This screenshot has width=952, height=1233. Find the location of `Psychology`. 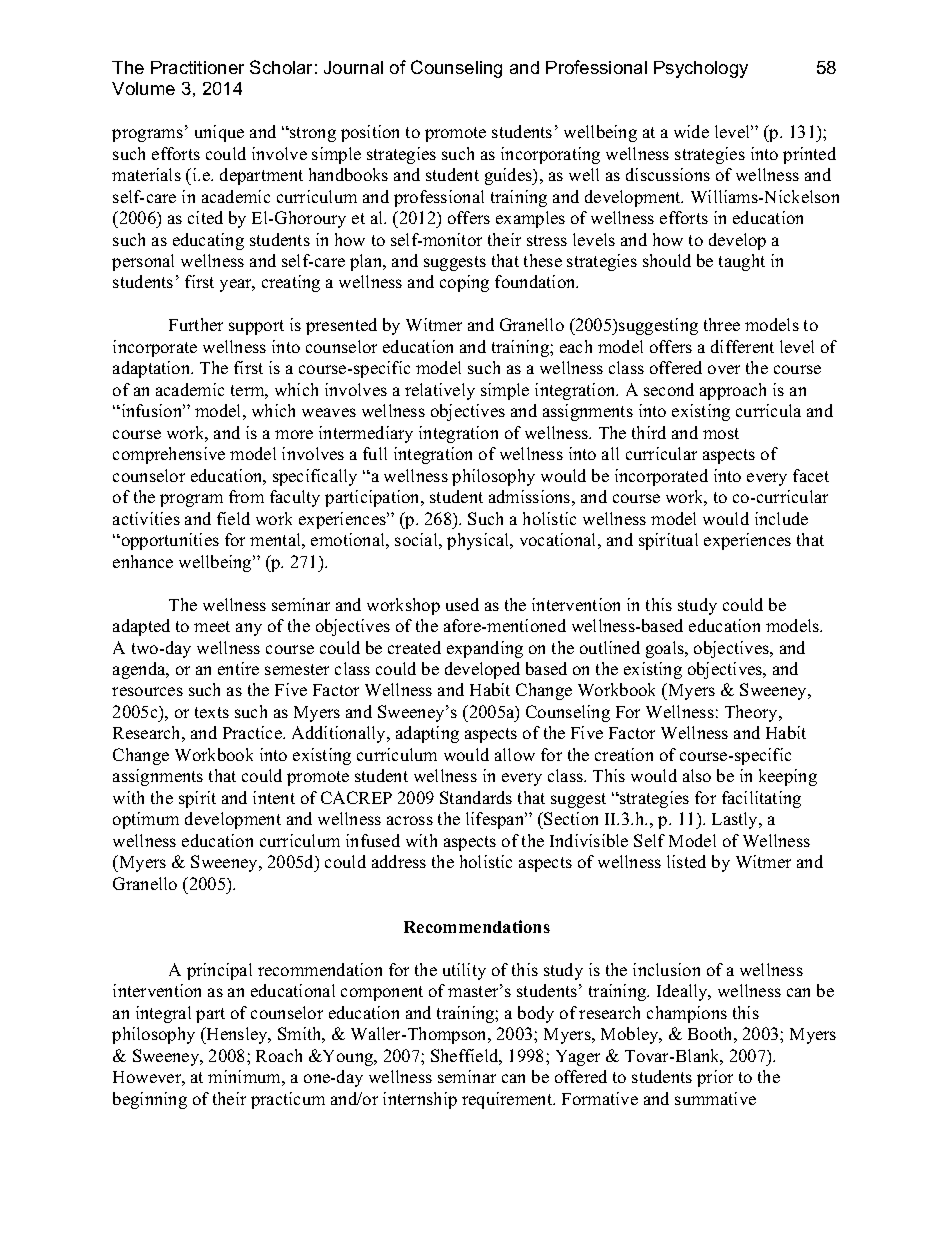

Psychology is located at coordinates (701, 69).
